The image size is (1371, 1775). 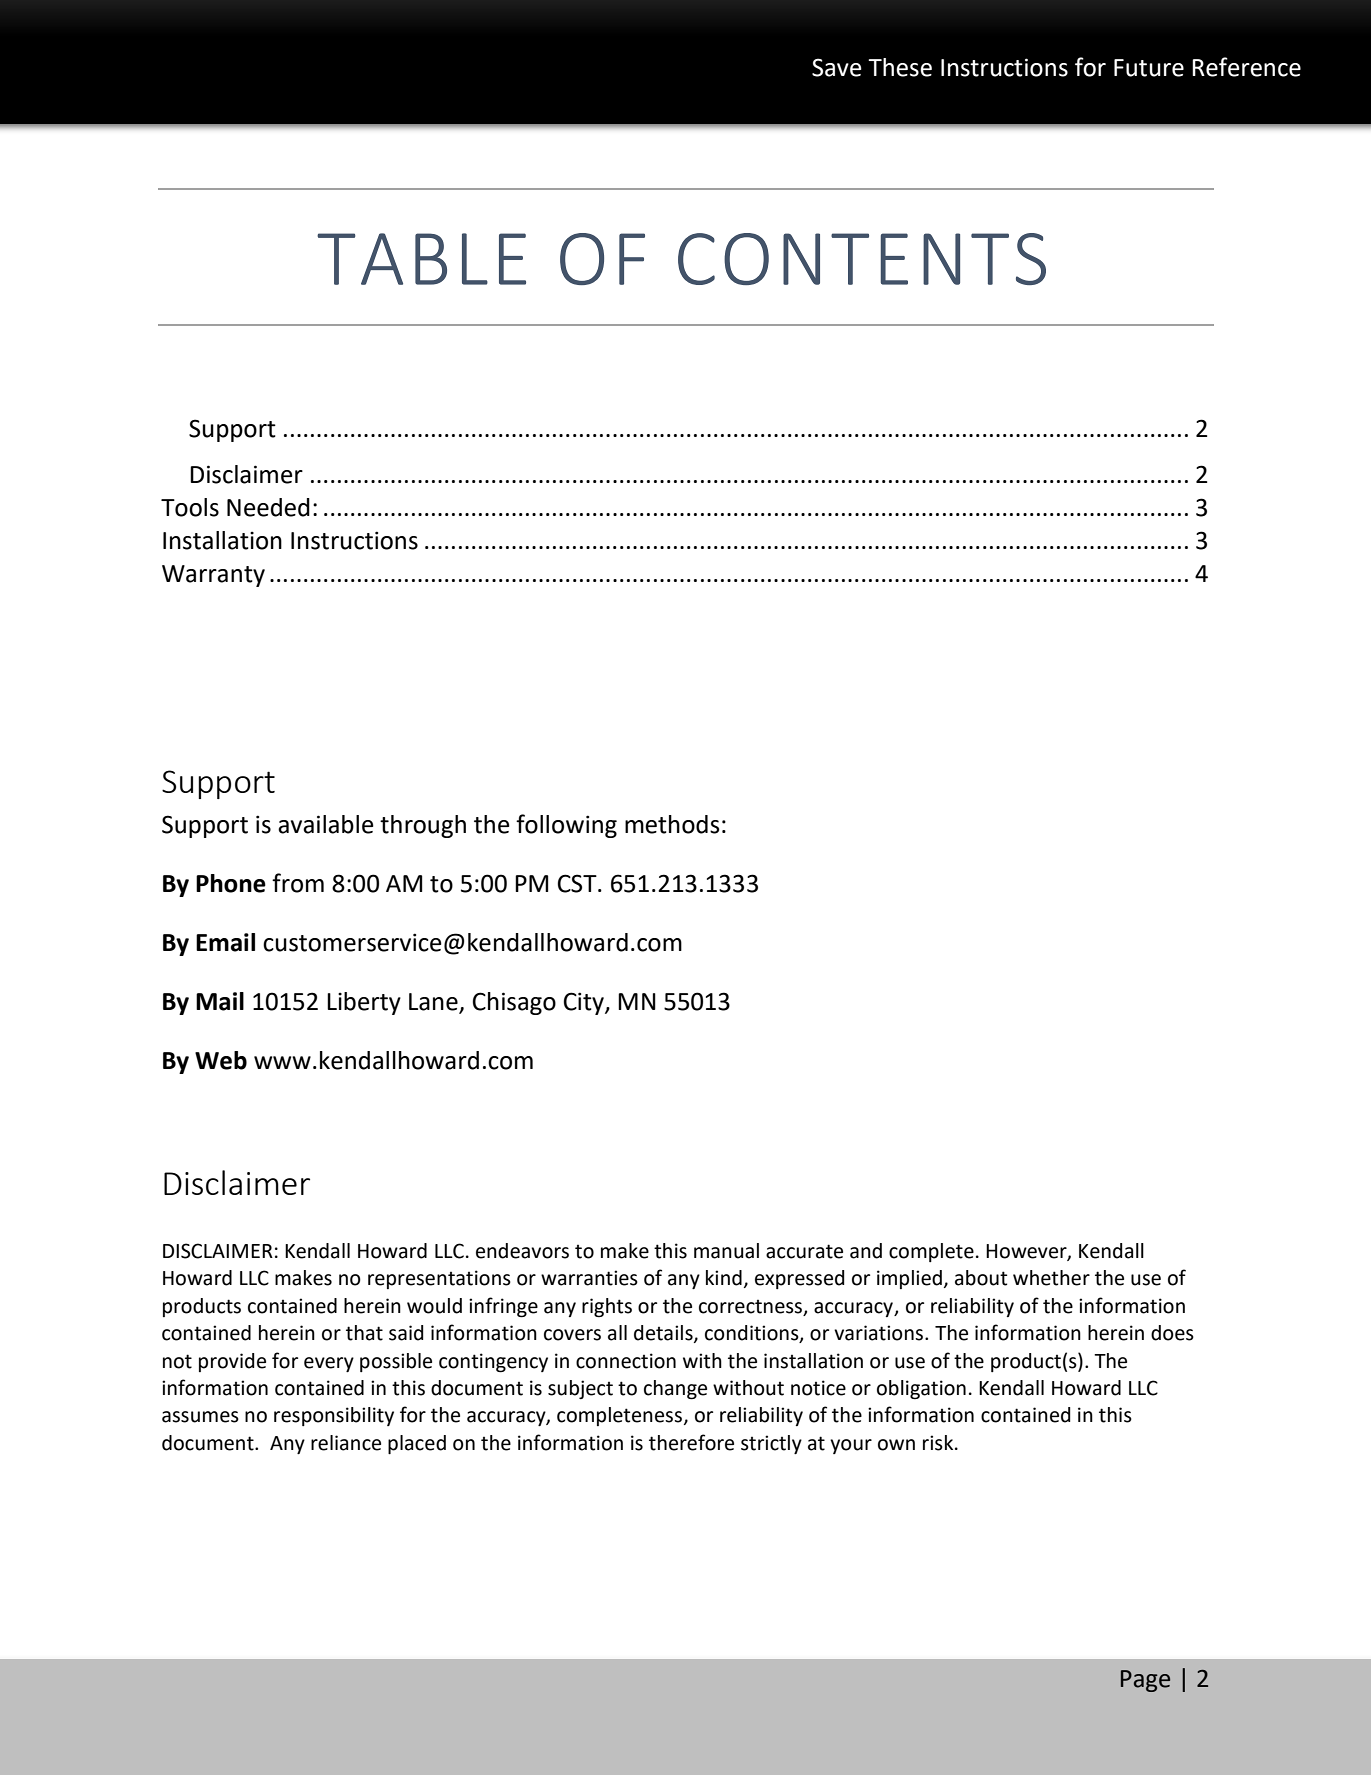 I want to click on TABLE, so click(x=421, y=259).
